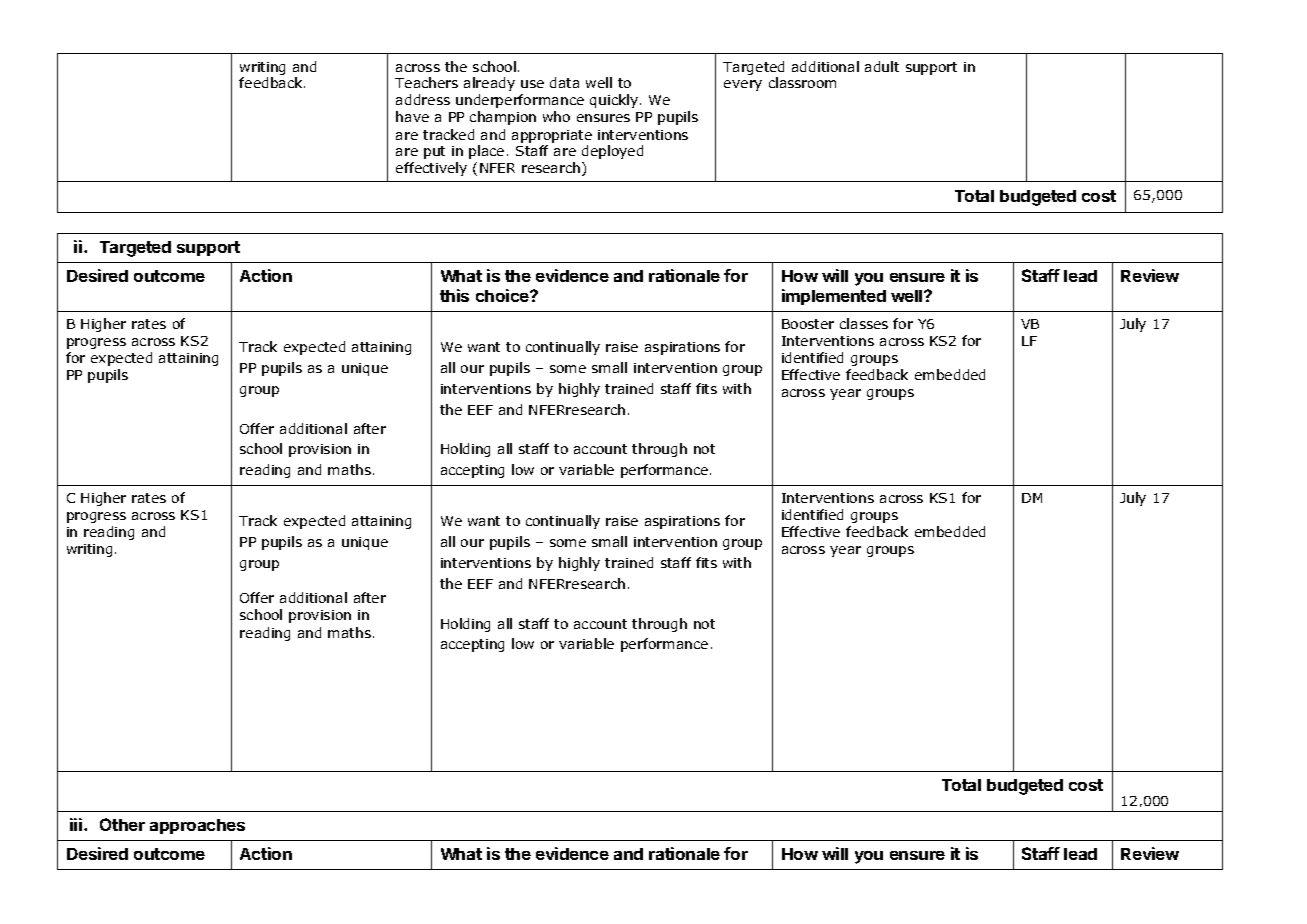 Image resolution: width=1307 pixels, height=924 pixels. What do you see at coordinates (77, 824) in the screenshot?
I see `iii` at bounding box center [77, 824].
